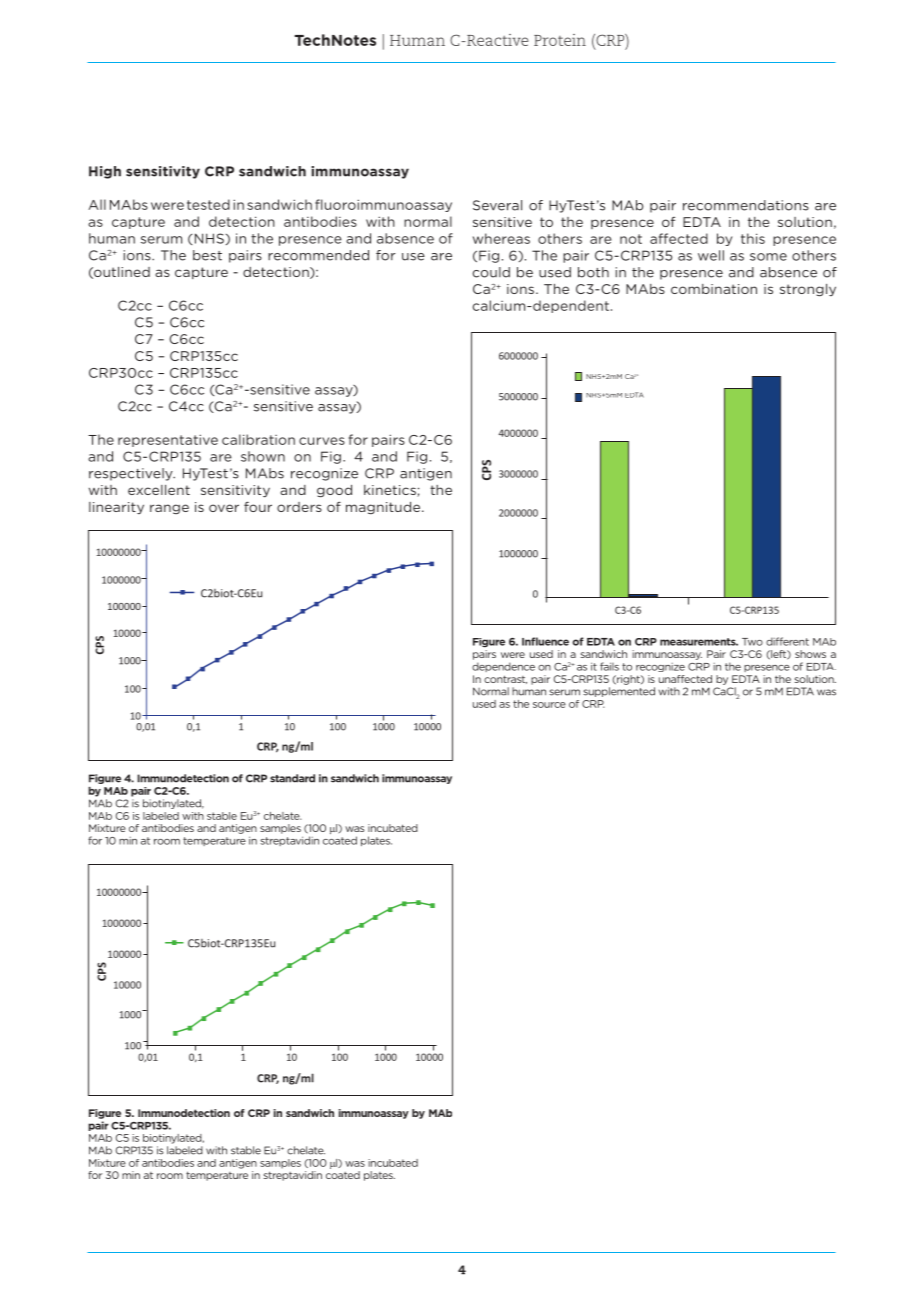 Image resolution: width=924 pixels, height=1308 pixels. Describe the element at coordinates (560, 40) in the document. I see `Protein` at that location.
